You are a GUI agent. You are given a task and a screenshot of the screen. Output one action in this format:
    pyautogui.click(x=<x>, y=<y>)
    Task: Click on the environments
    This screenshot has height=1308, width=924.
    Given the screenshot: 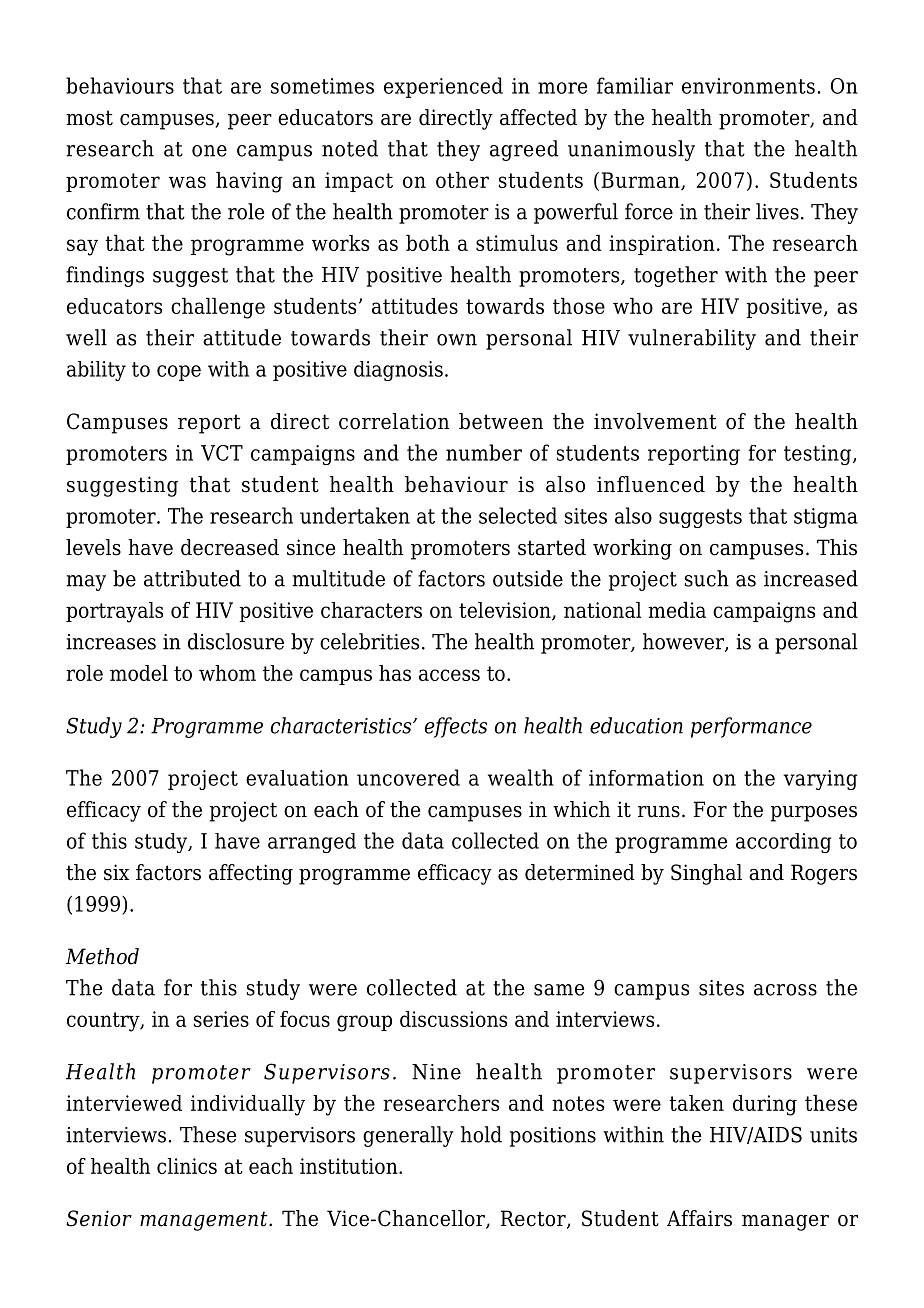 What is the action you would take?
    pyautogui.click(x=748, y=86)
